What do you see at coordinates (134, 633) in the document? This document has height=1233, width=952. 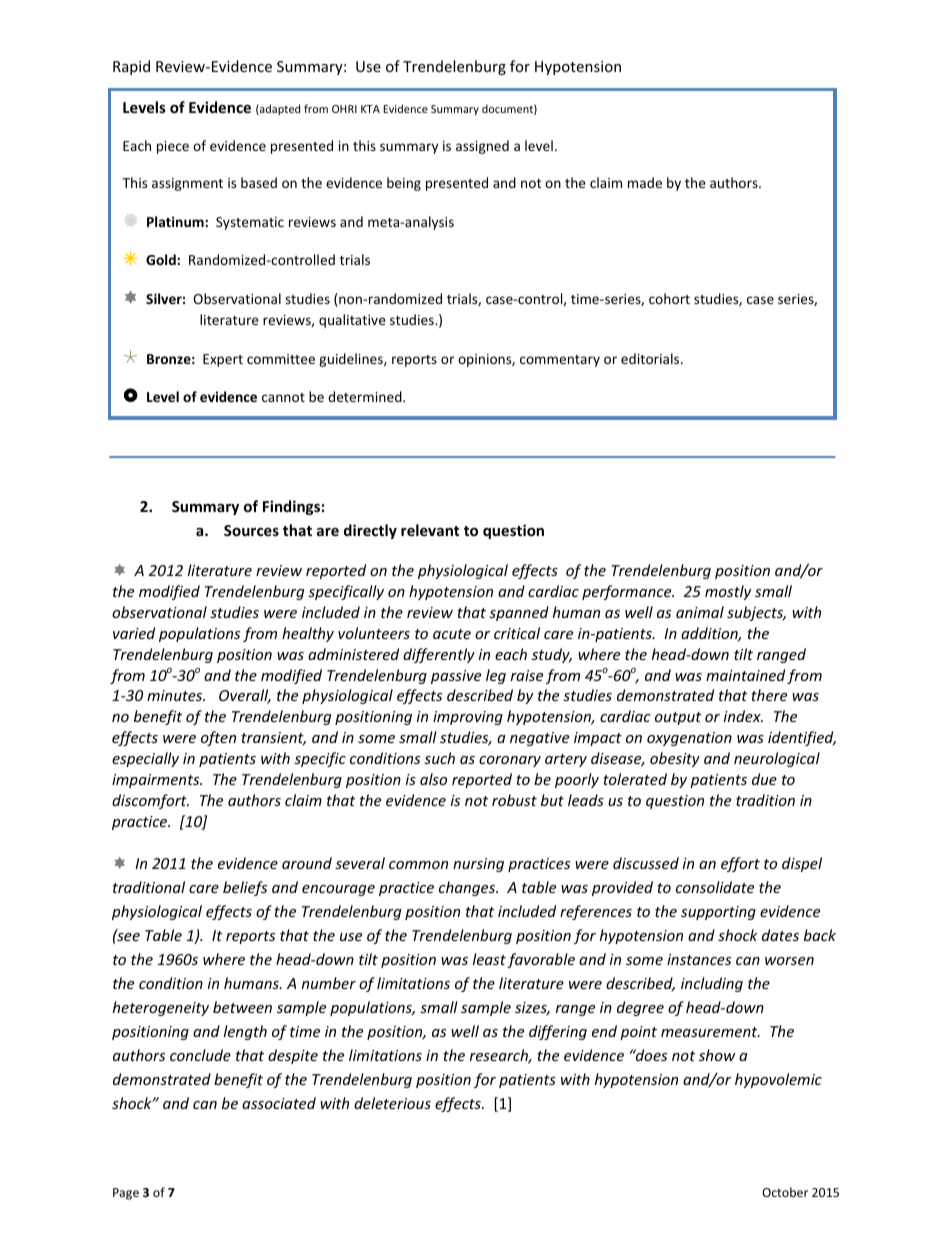 I see `varied` at bounding box center [134, 633].
